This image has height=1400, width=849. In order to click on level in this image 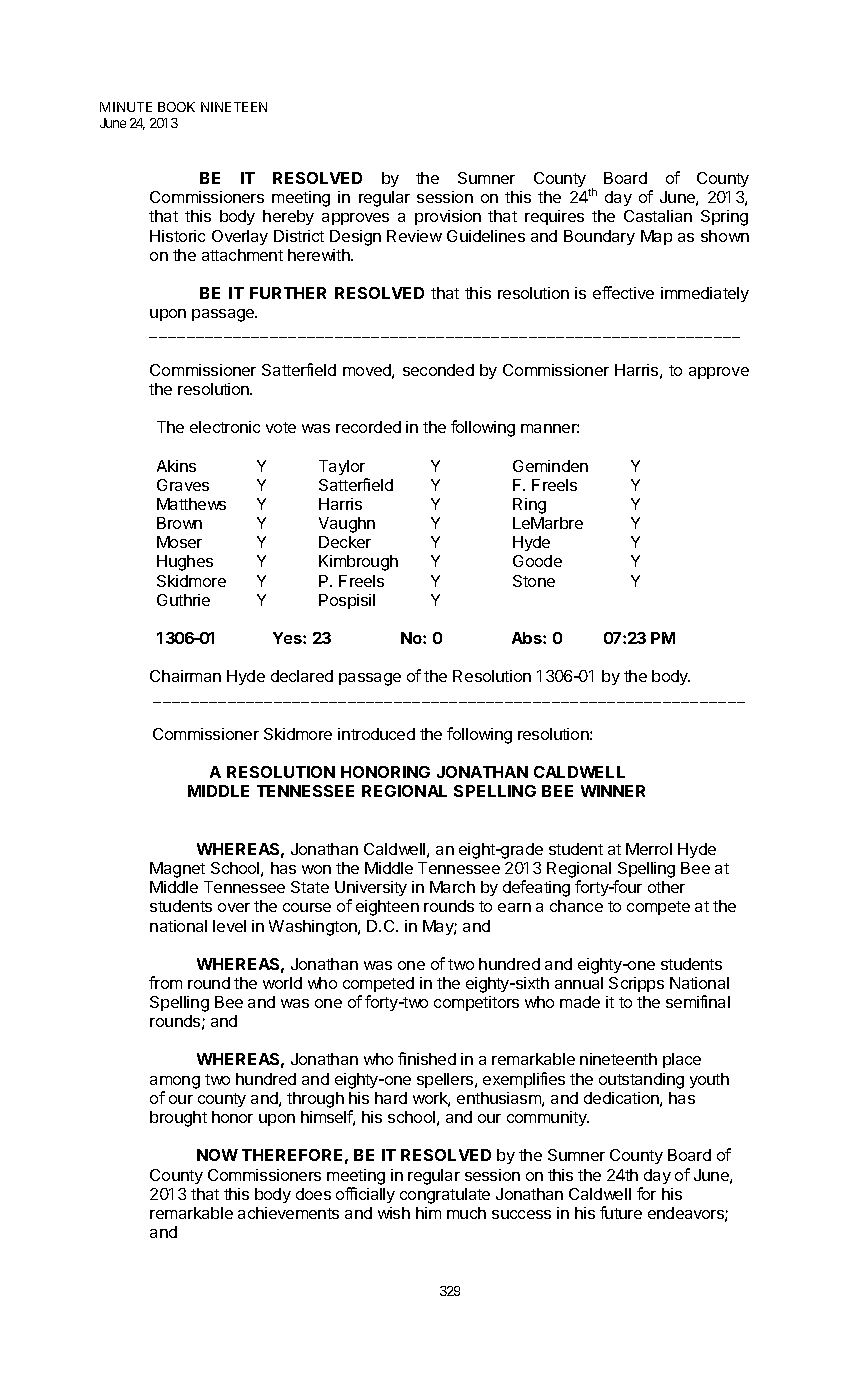, I will do `click(229, 926)`.
